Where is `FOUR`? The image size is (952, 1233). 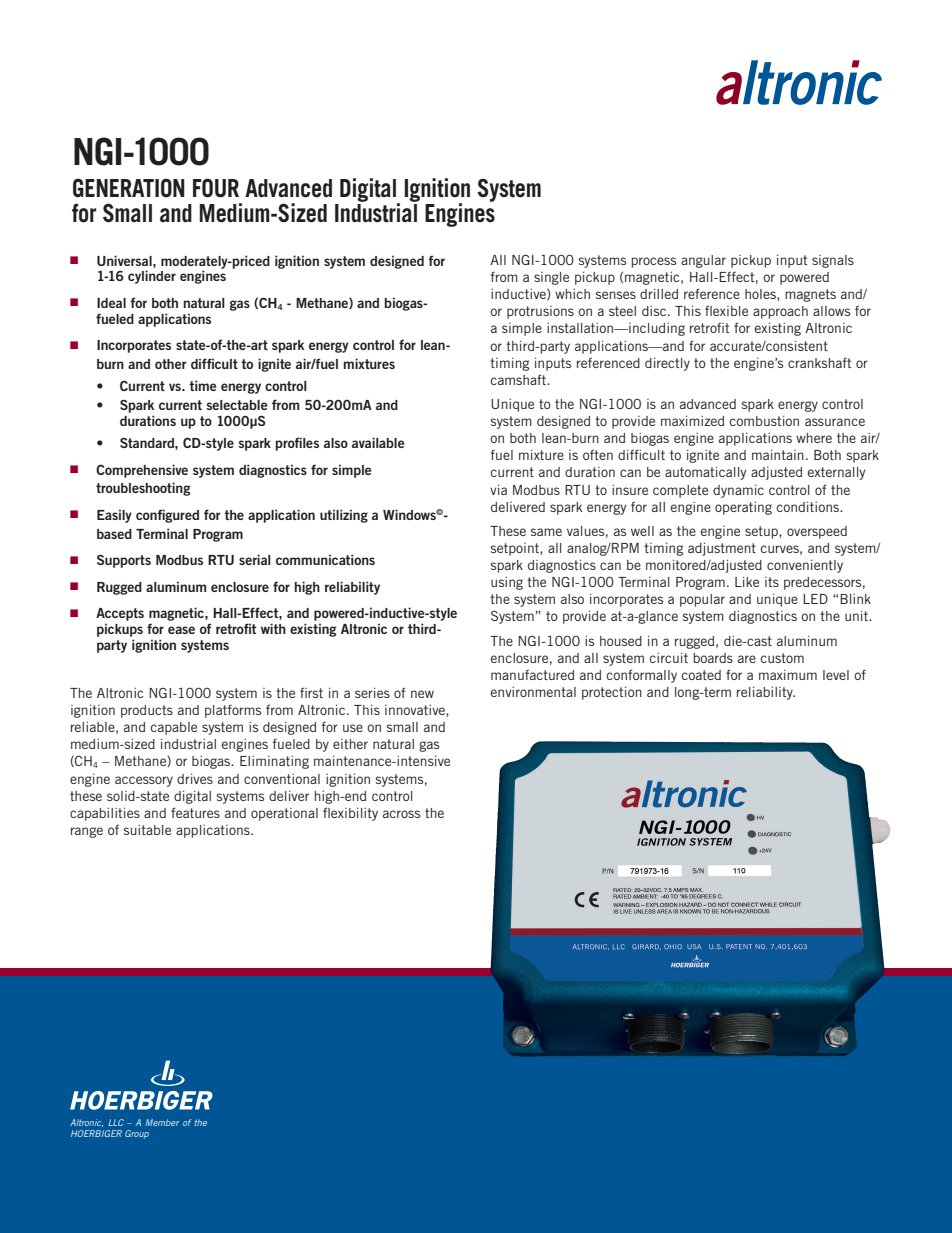 FOUR is located at coordinates (216, 188).
